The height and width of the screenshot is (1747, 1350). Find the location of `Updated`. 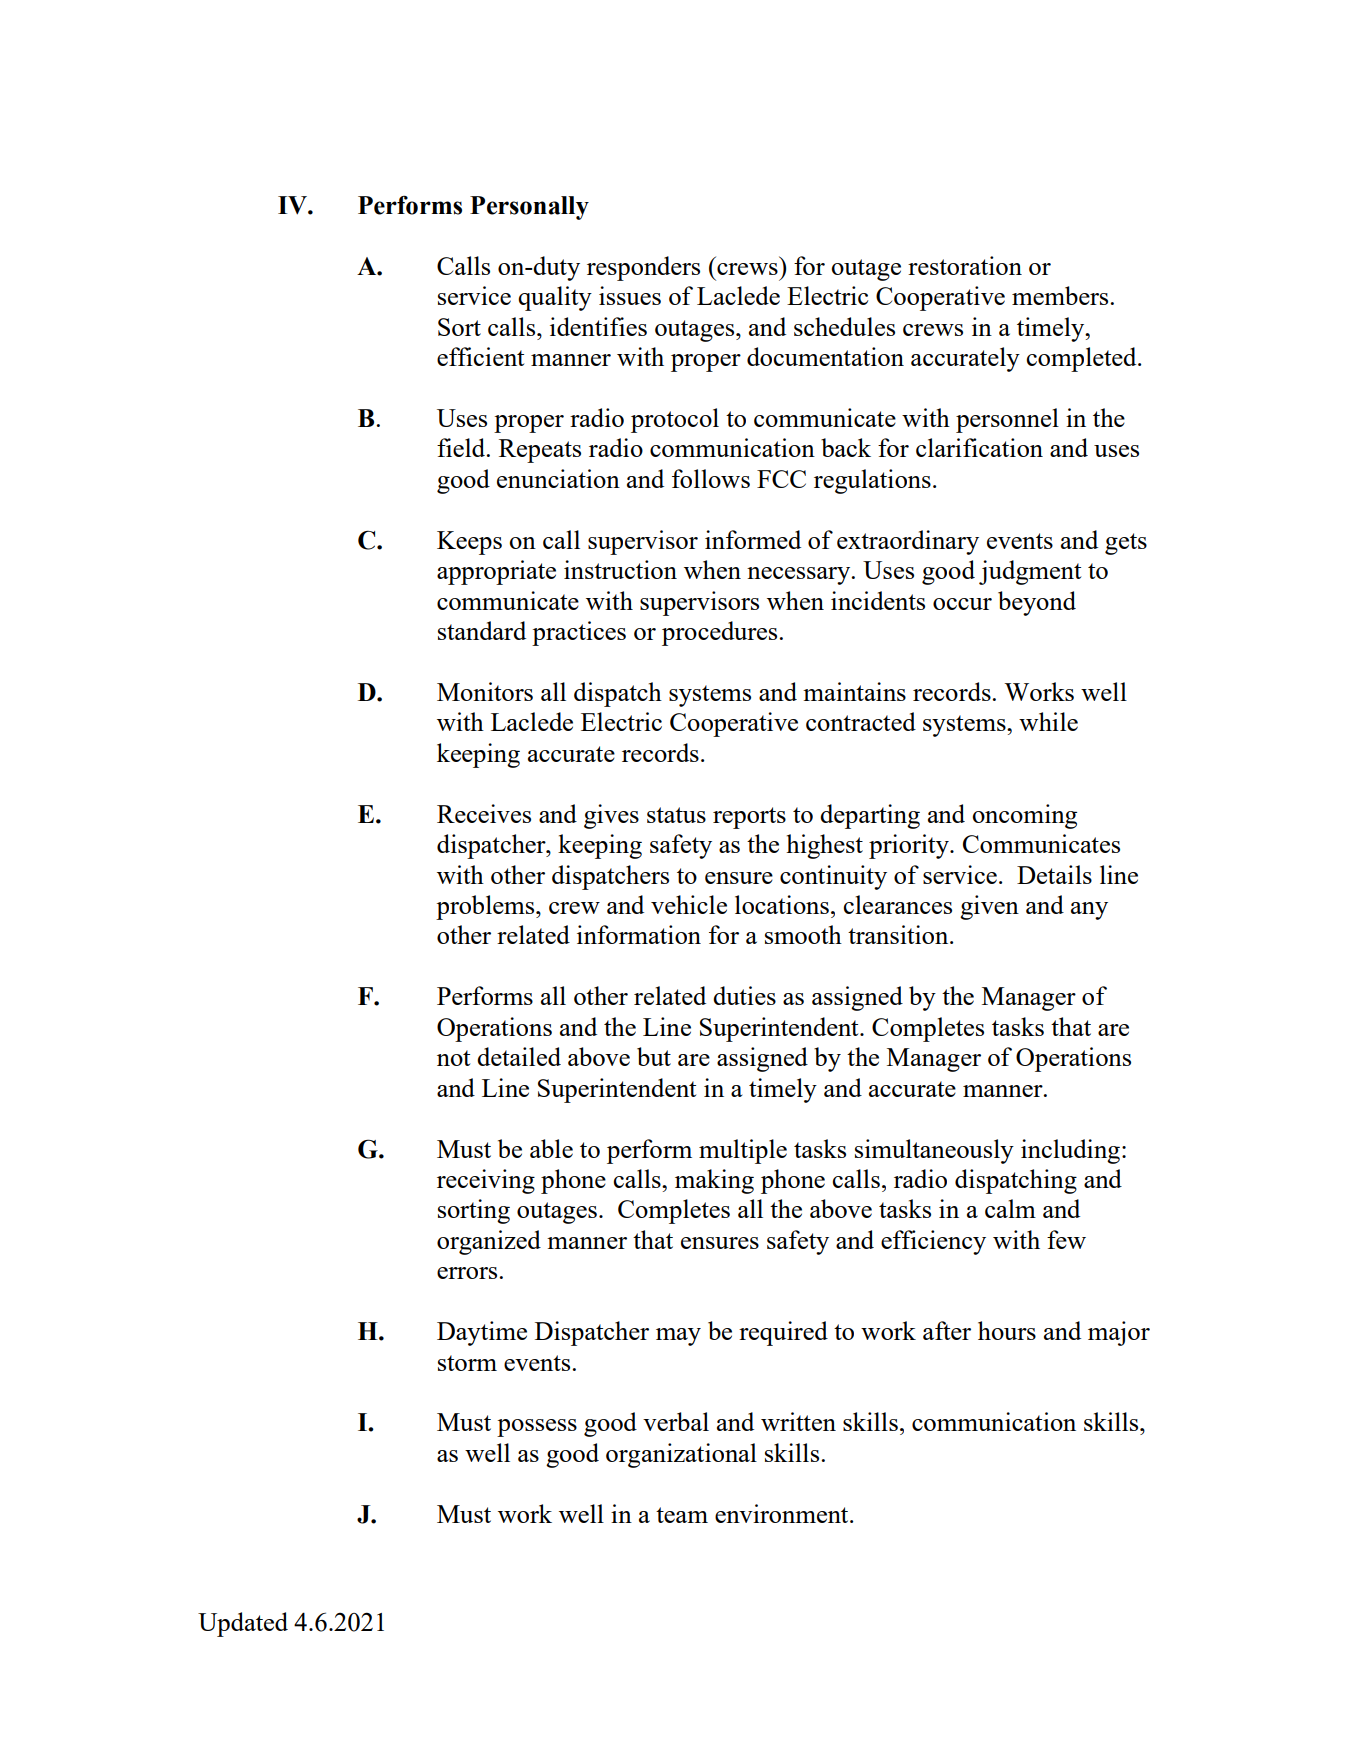

Updated is located at coordinates (243, 1624).
